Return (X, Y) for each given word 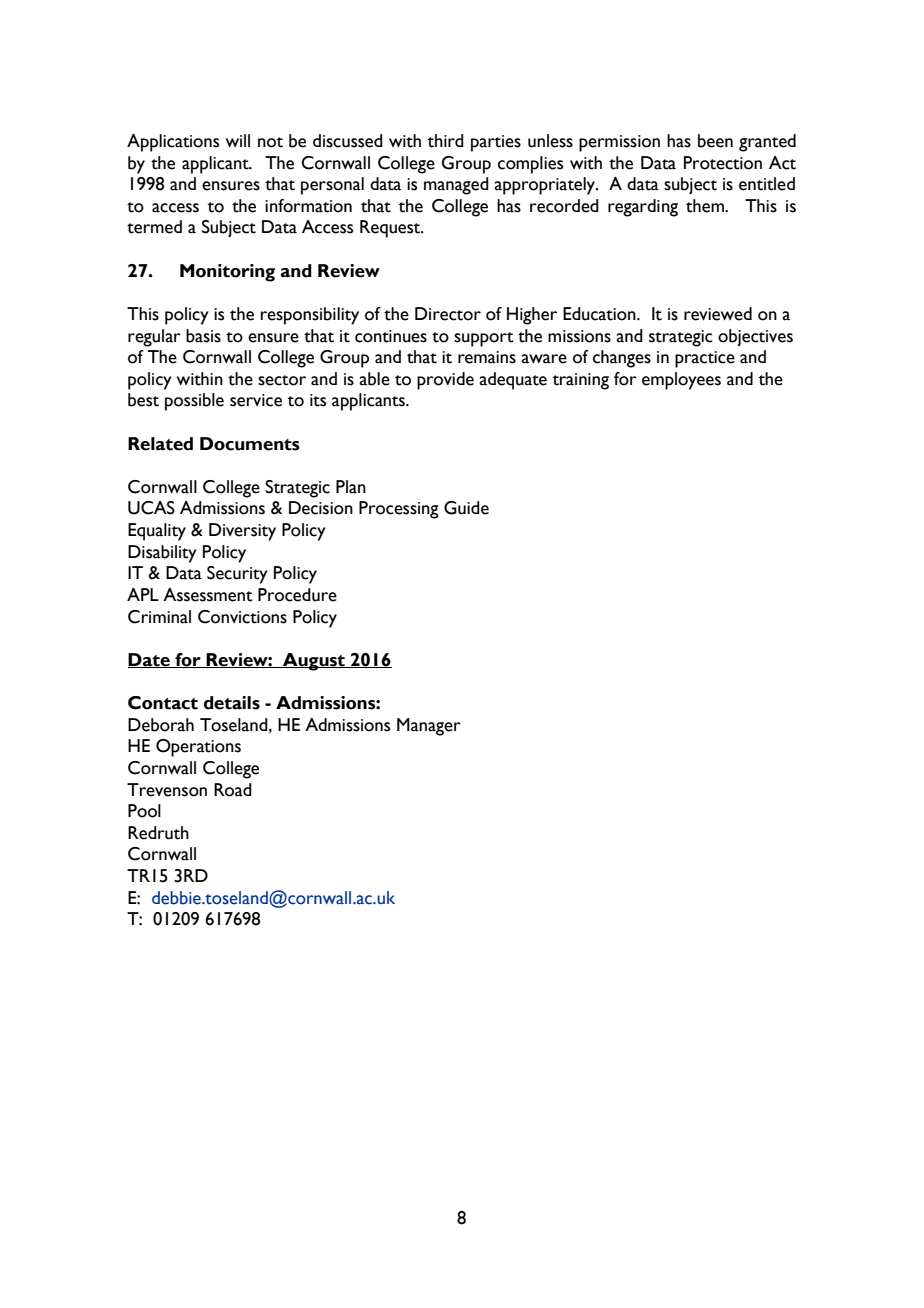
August (314, 662)
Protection (723, 163)
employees (681, 381)
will (238, 140)
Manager (429, 727)
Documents (250, 444)
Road (233, 790)
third (446, 141)
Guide (466, 508)
